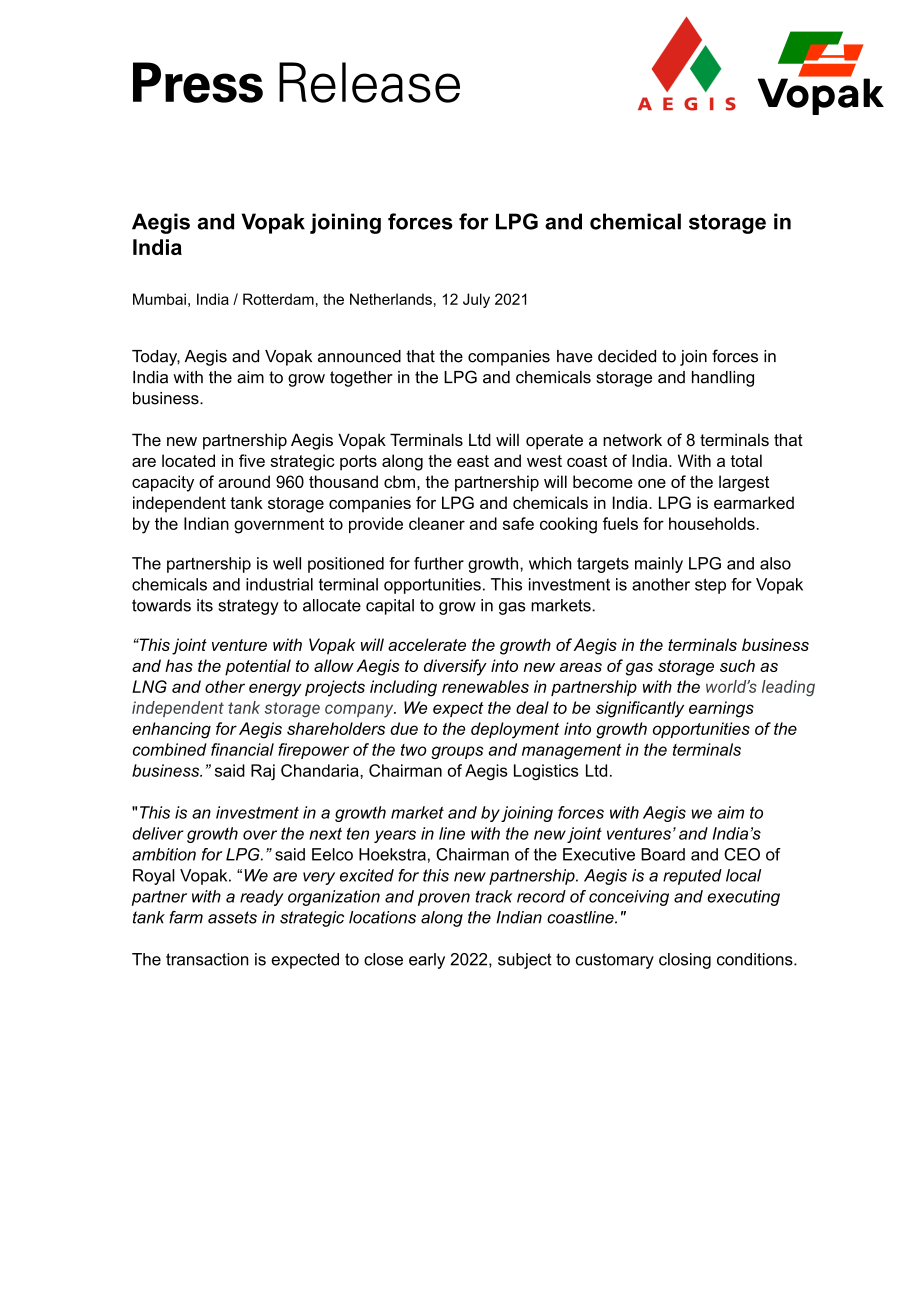 This screenshot has height=1307, width=924. I want to click on earnings, so click(721, 709).
